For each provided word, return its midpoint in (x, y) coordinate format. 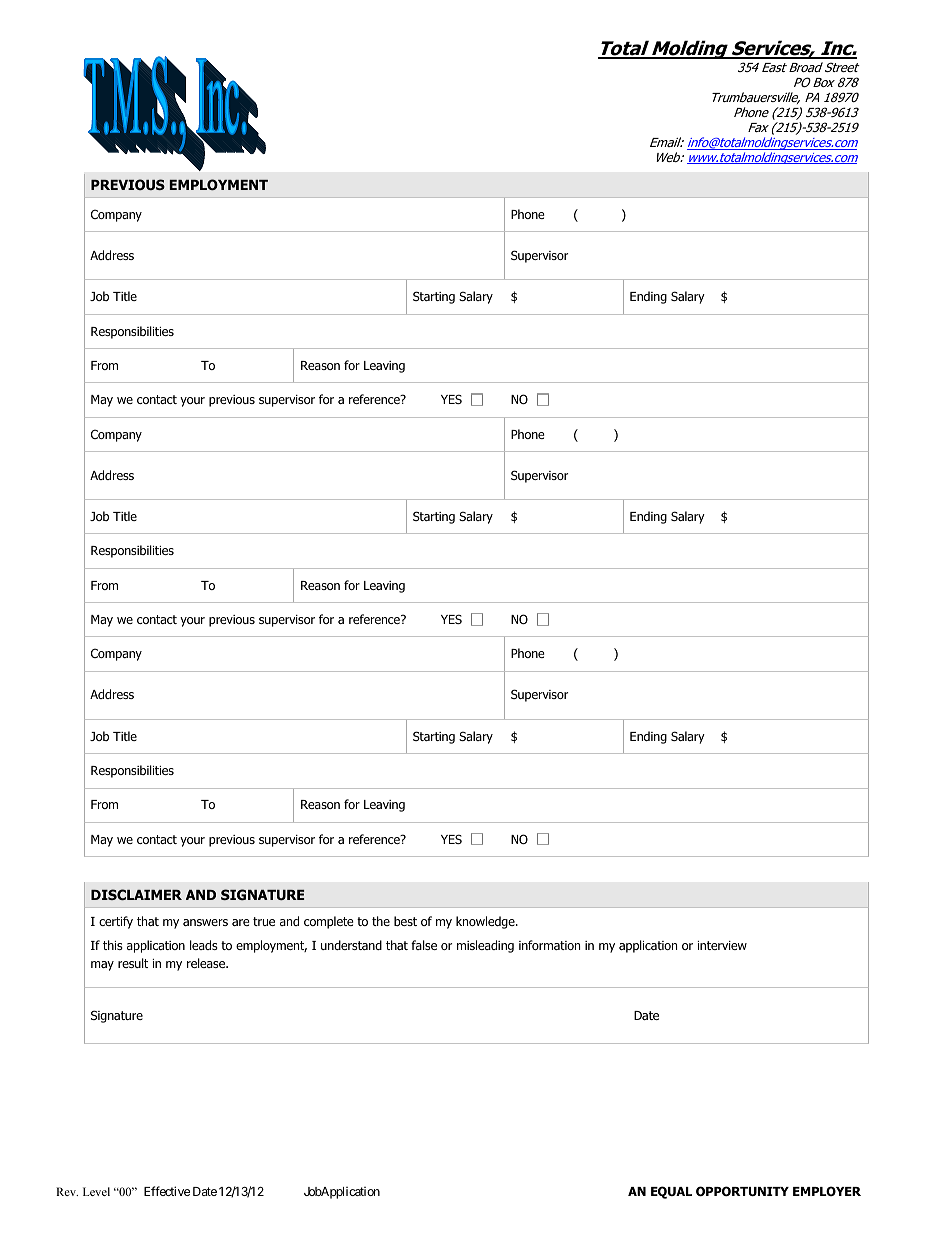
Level (96, 1191)
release (207, 963)
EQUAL (671, 1192)
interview (722, 945)
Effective (167, 1191)
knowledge (486, 922)
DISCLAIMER (136, 894)
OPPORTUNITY (742, 1191)
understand (351, 945)
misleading (485, 946)
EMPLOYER (827, 1191)
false (424, 945)
